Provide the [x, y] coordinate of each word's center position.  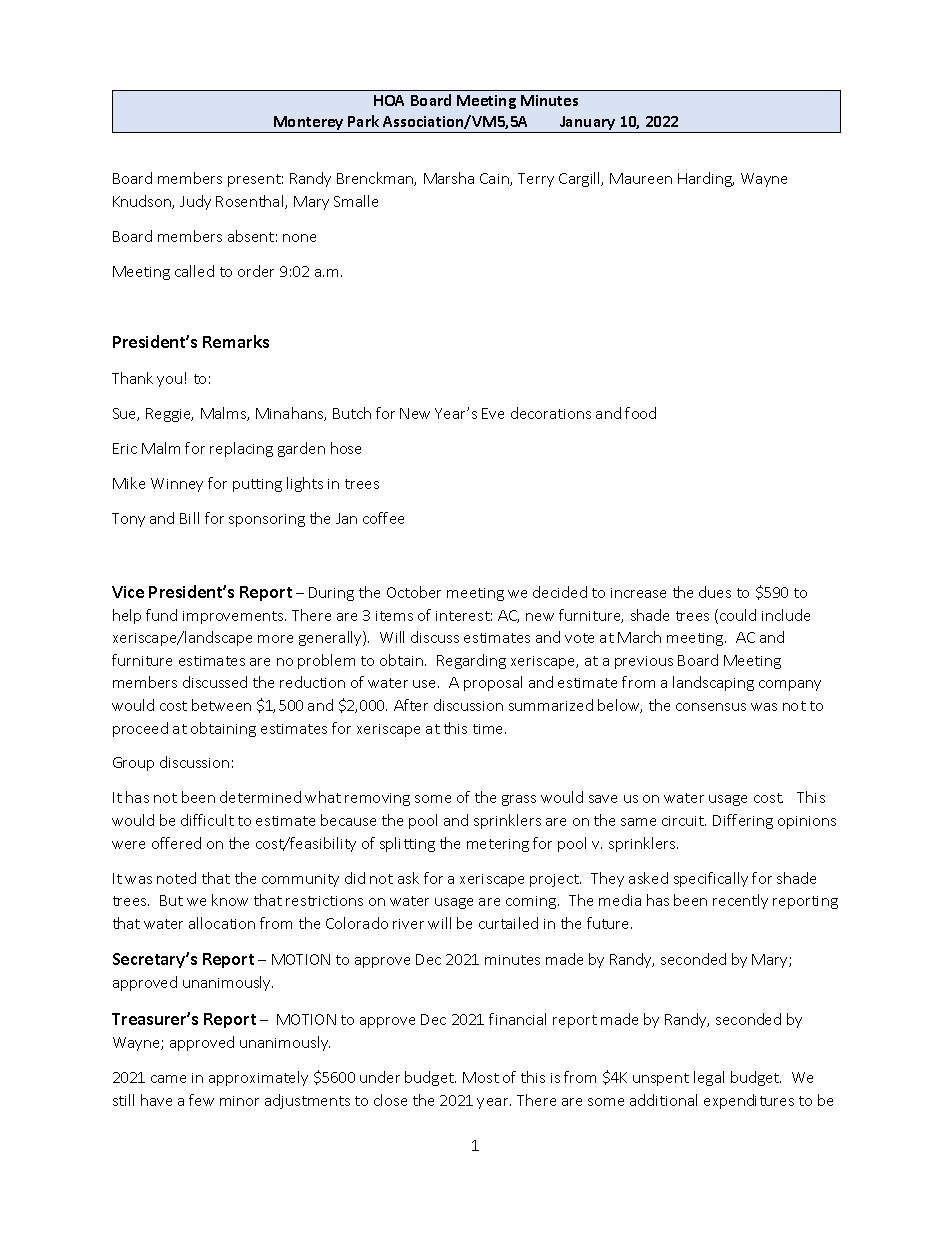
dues [715, 592]
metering [498, 845]
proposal [493, 683]
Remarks [236, 341]
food [640, 413]
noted [176, 878]
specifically [711, 879]
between [221, 705]
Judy [195, 202]
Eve [493, 413]
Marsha [449, 178]
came [168, 1079]
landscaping [713, 683]
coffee [383, 518]
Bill [189, 518]
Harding [706, 179]
